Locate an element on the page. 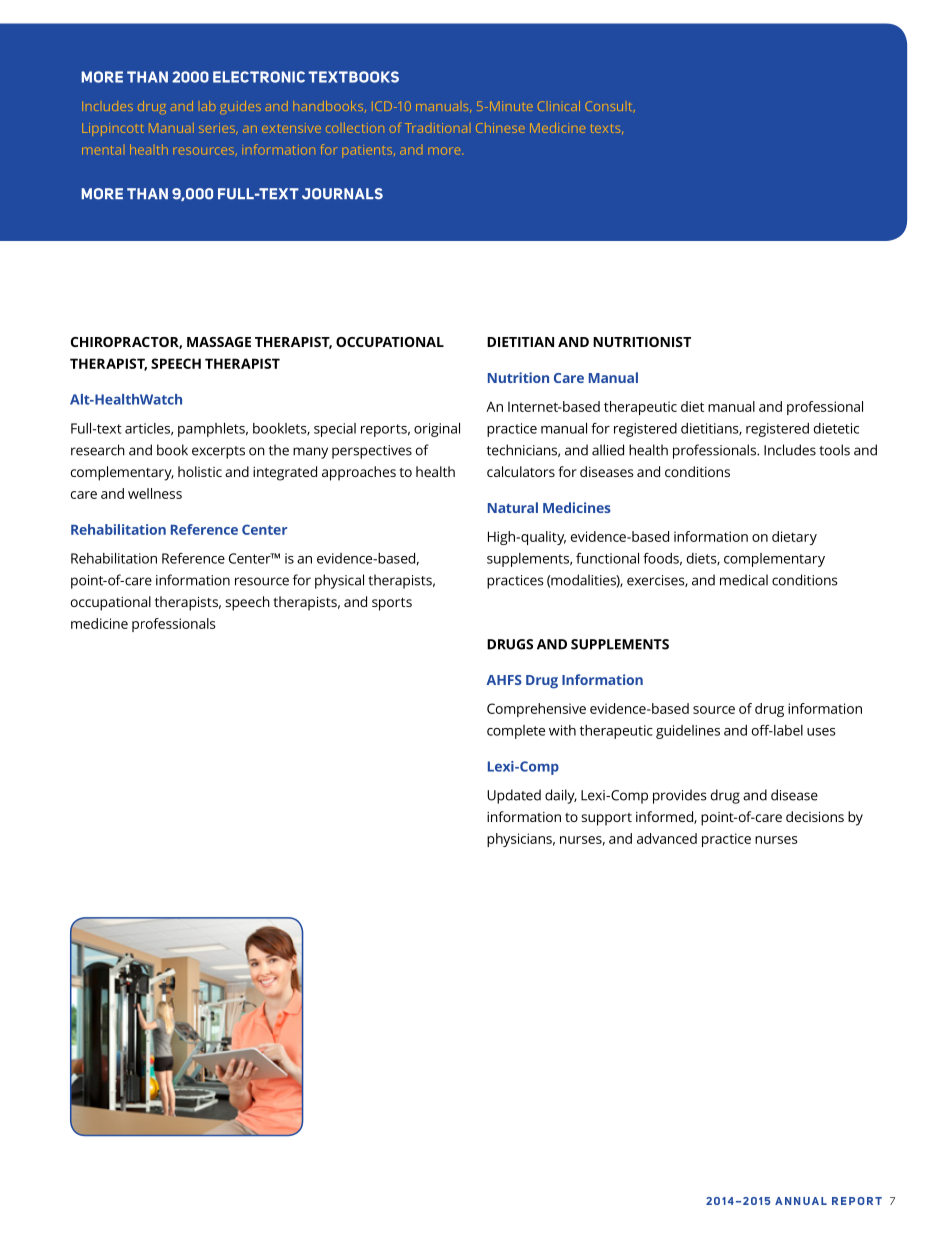 This image has height=1233, width=952. holistic is located at coordinates (200, 471).
